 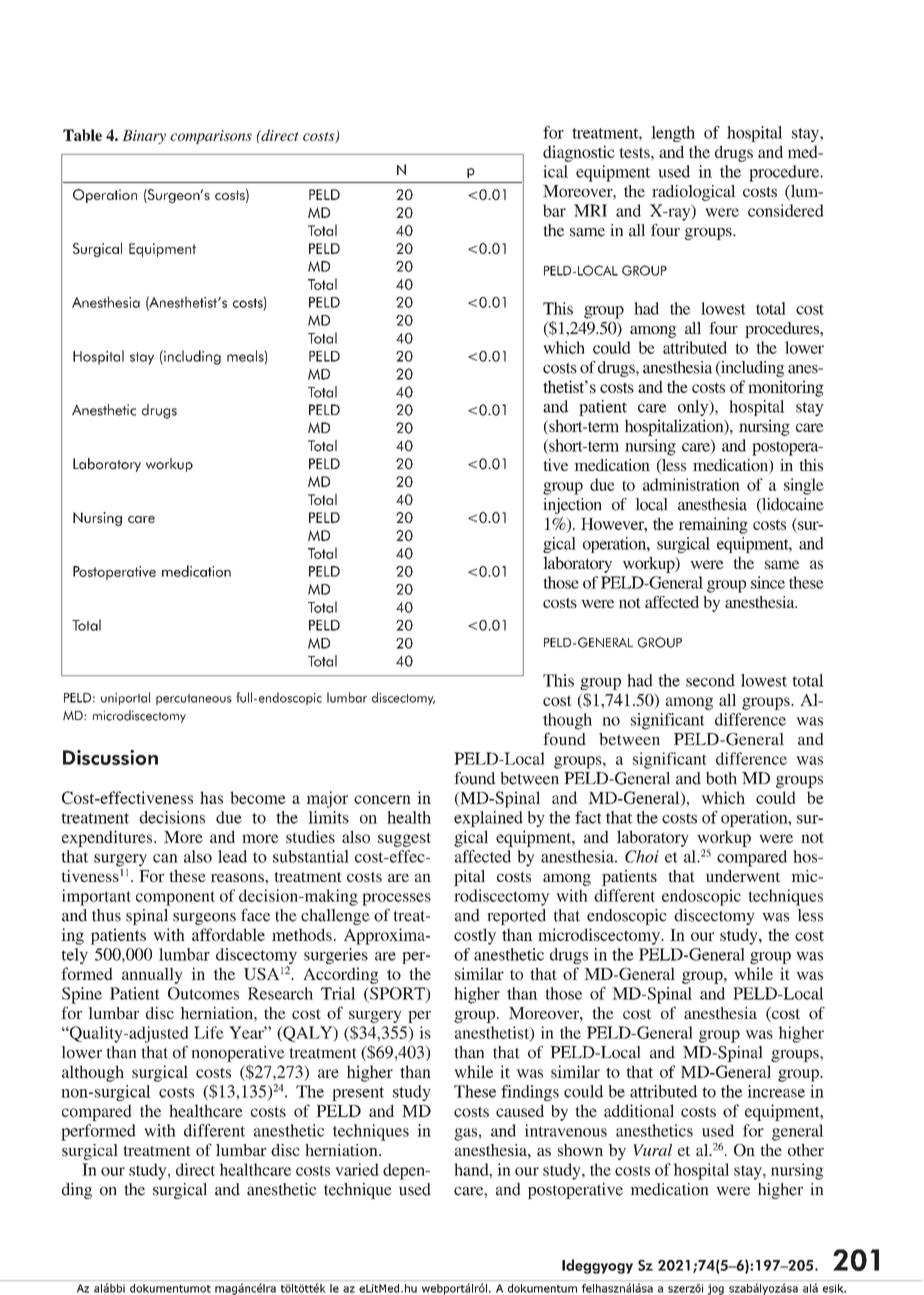 I want to click on percutaneous, so click(x=194, y=699).
